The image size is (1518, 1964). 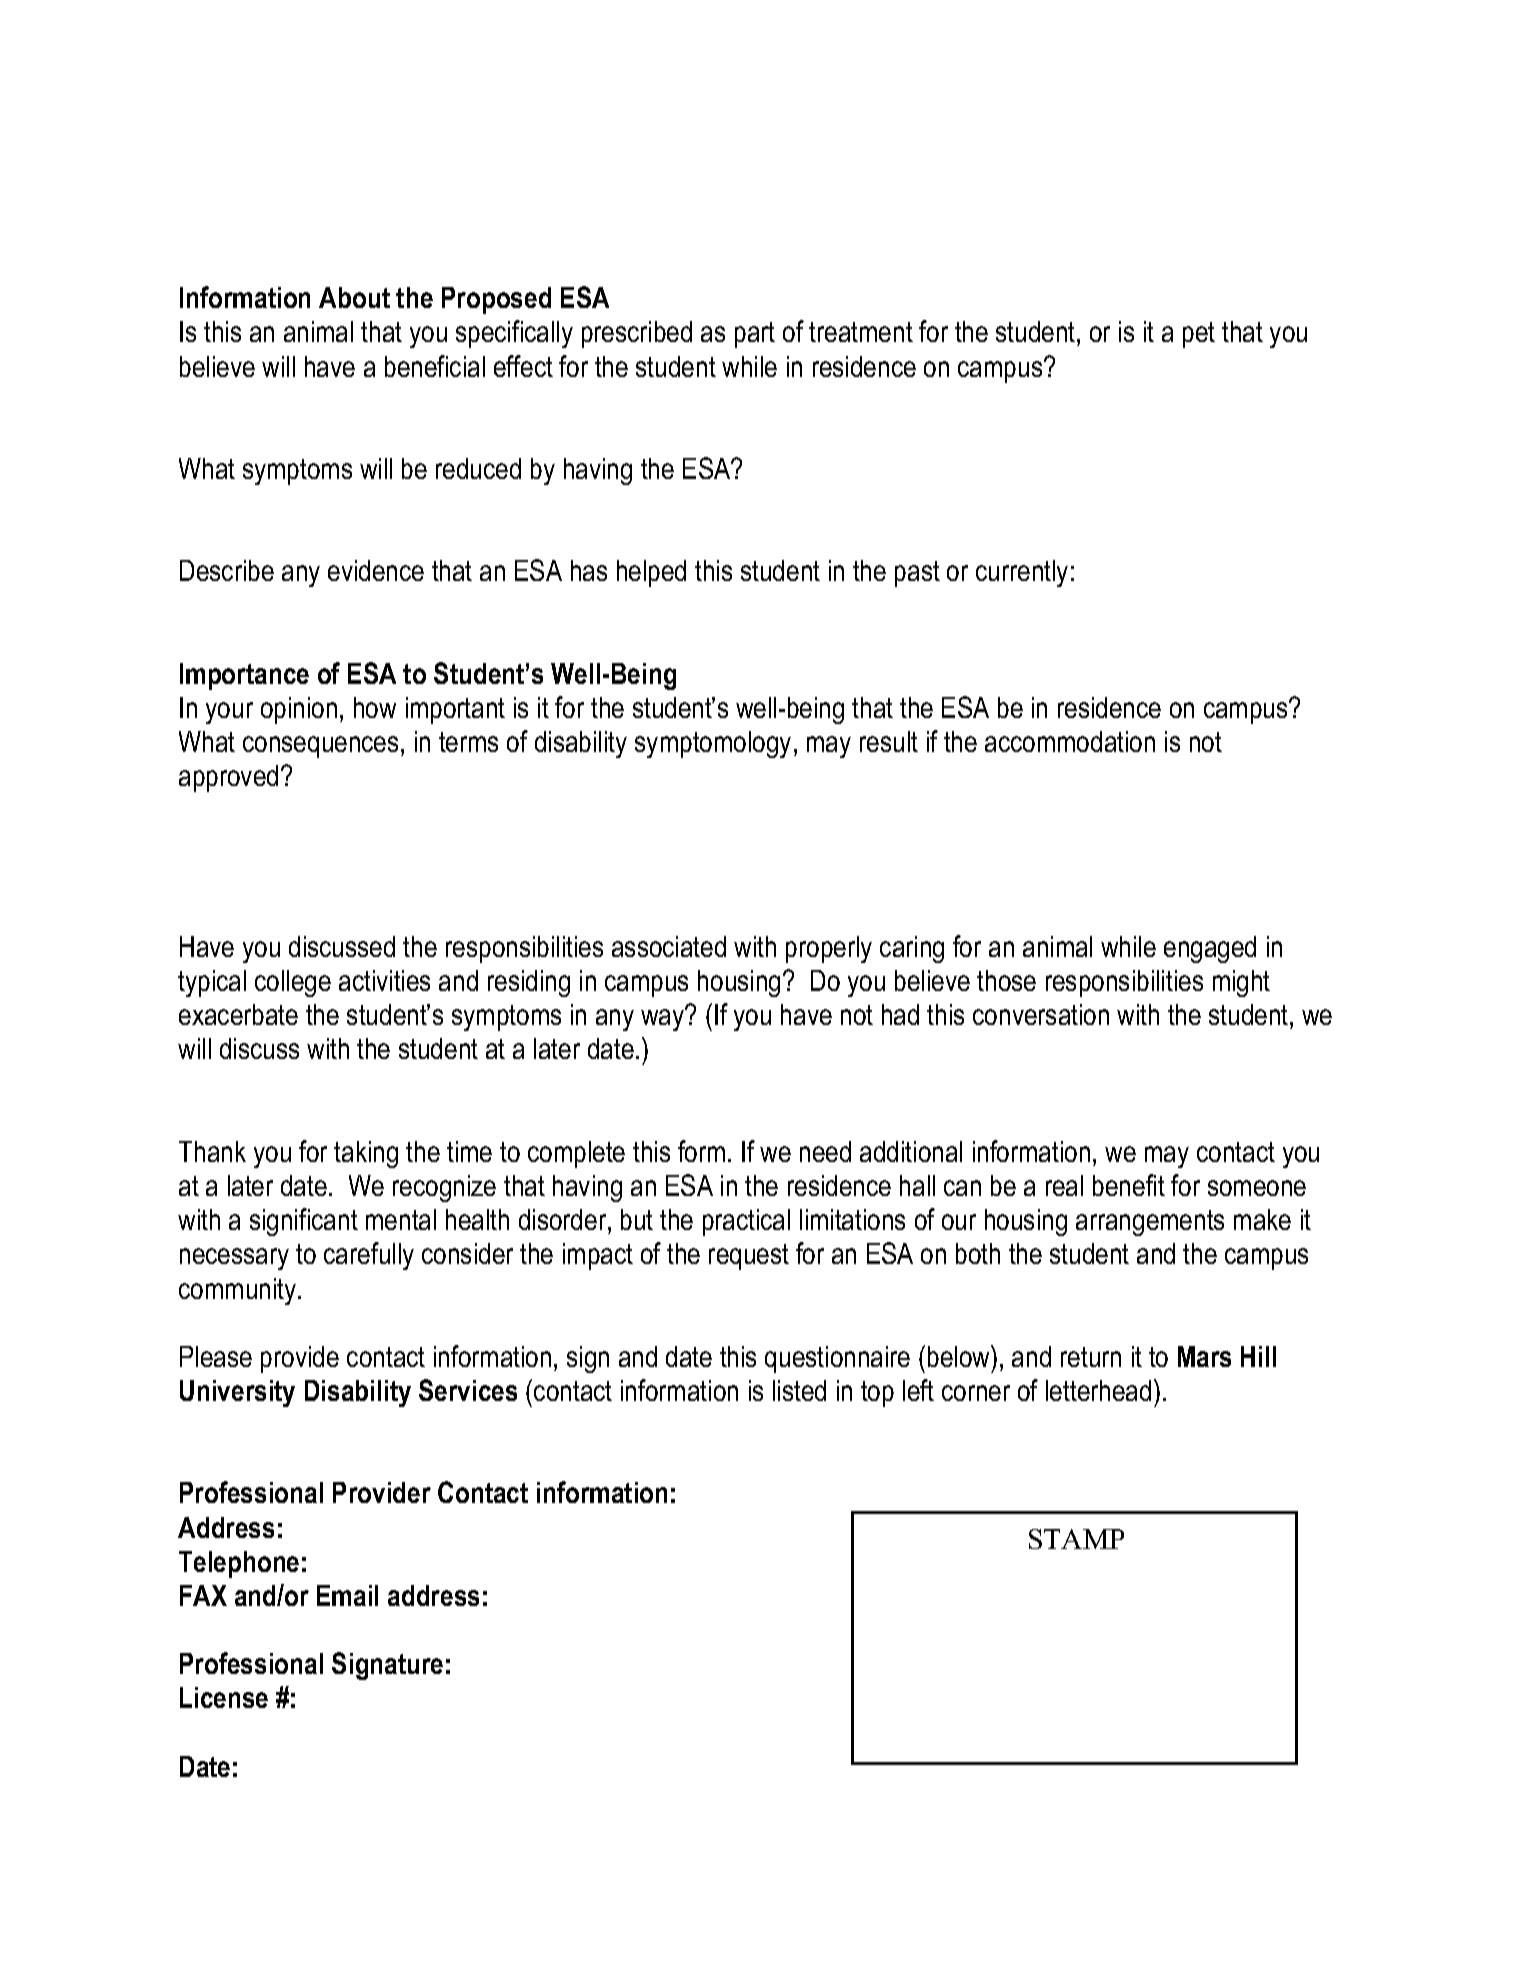 I want to click on result, so click(x=889, y=741).
